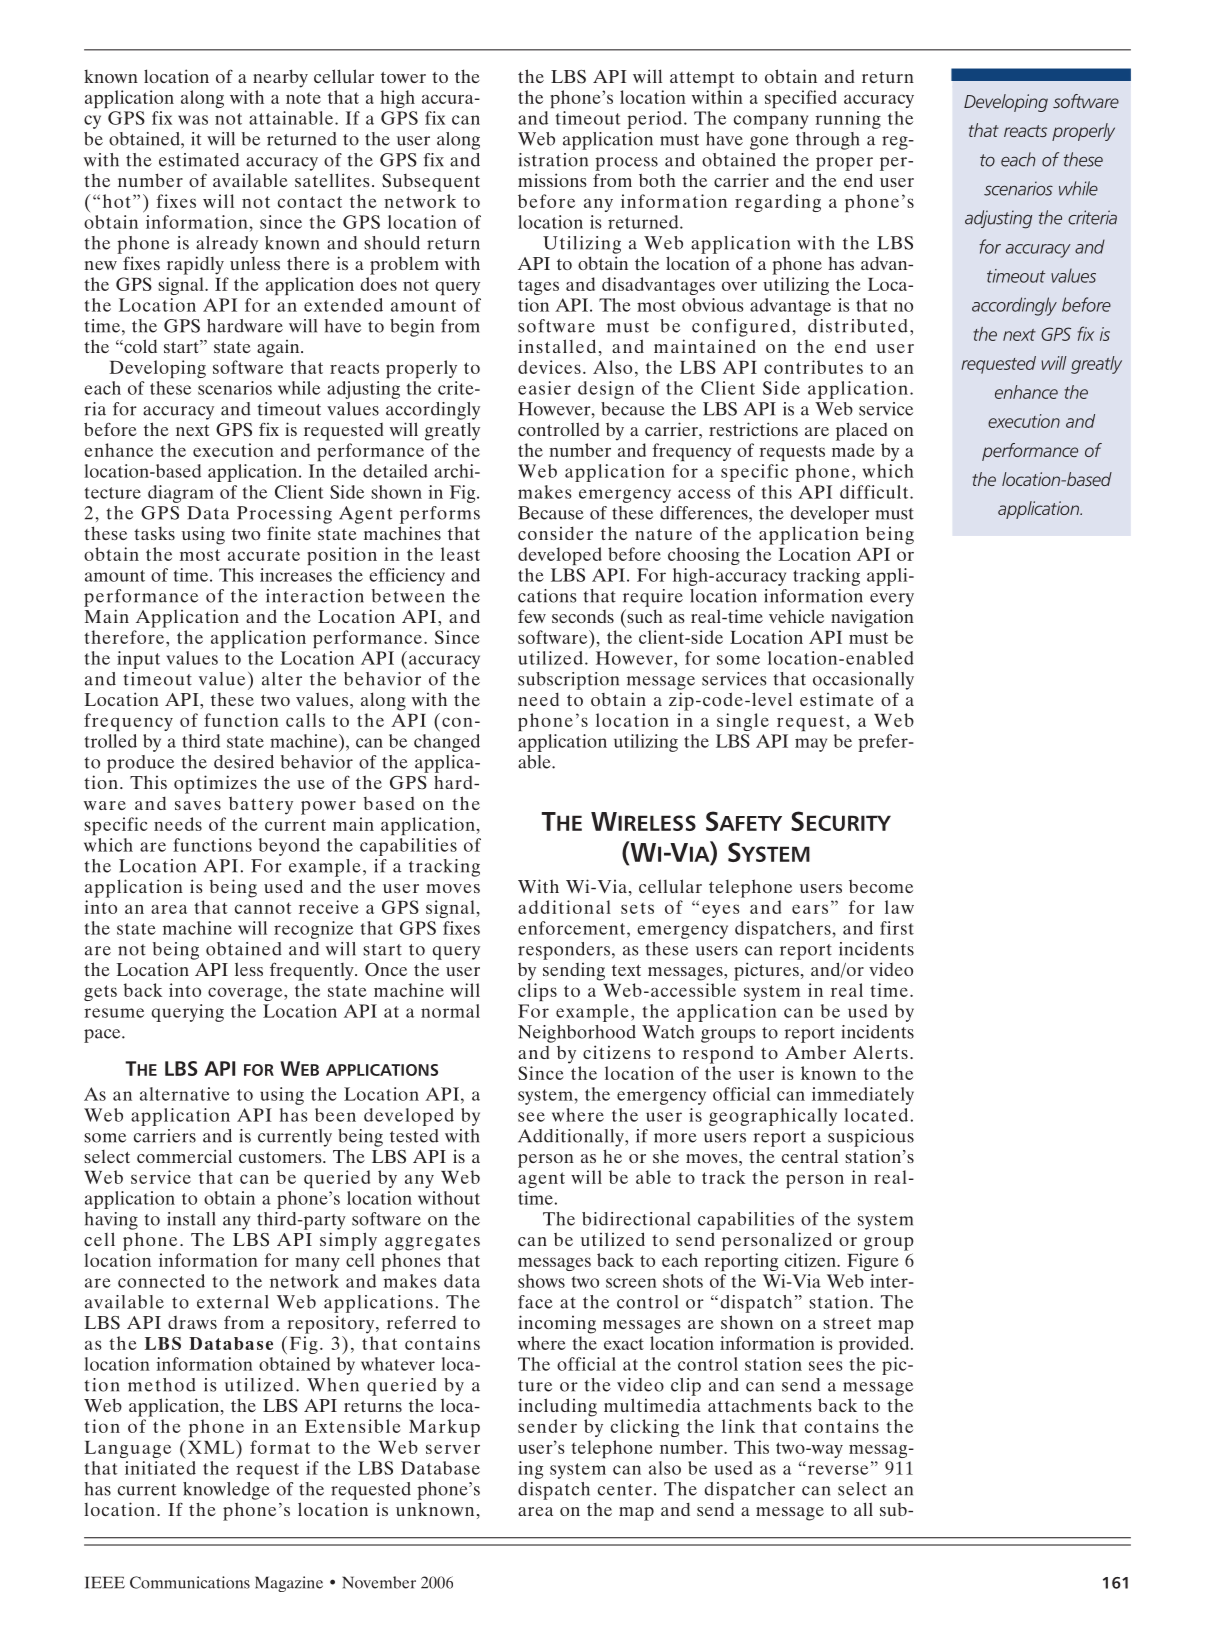 Image resolution: width=1215 pixels, height=1626 pixels. What do you see at coordinates (226, 1491) in the screenshot?
I see `knowledge` at bounding box center [226, 1491].
